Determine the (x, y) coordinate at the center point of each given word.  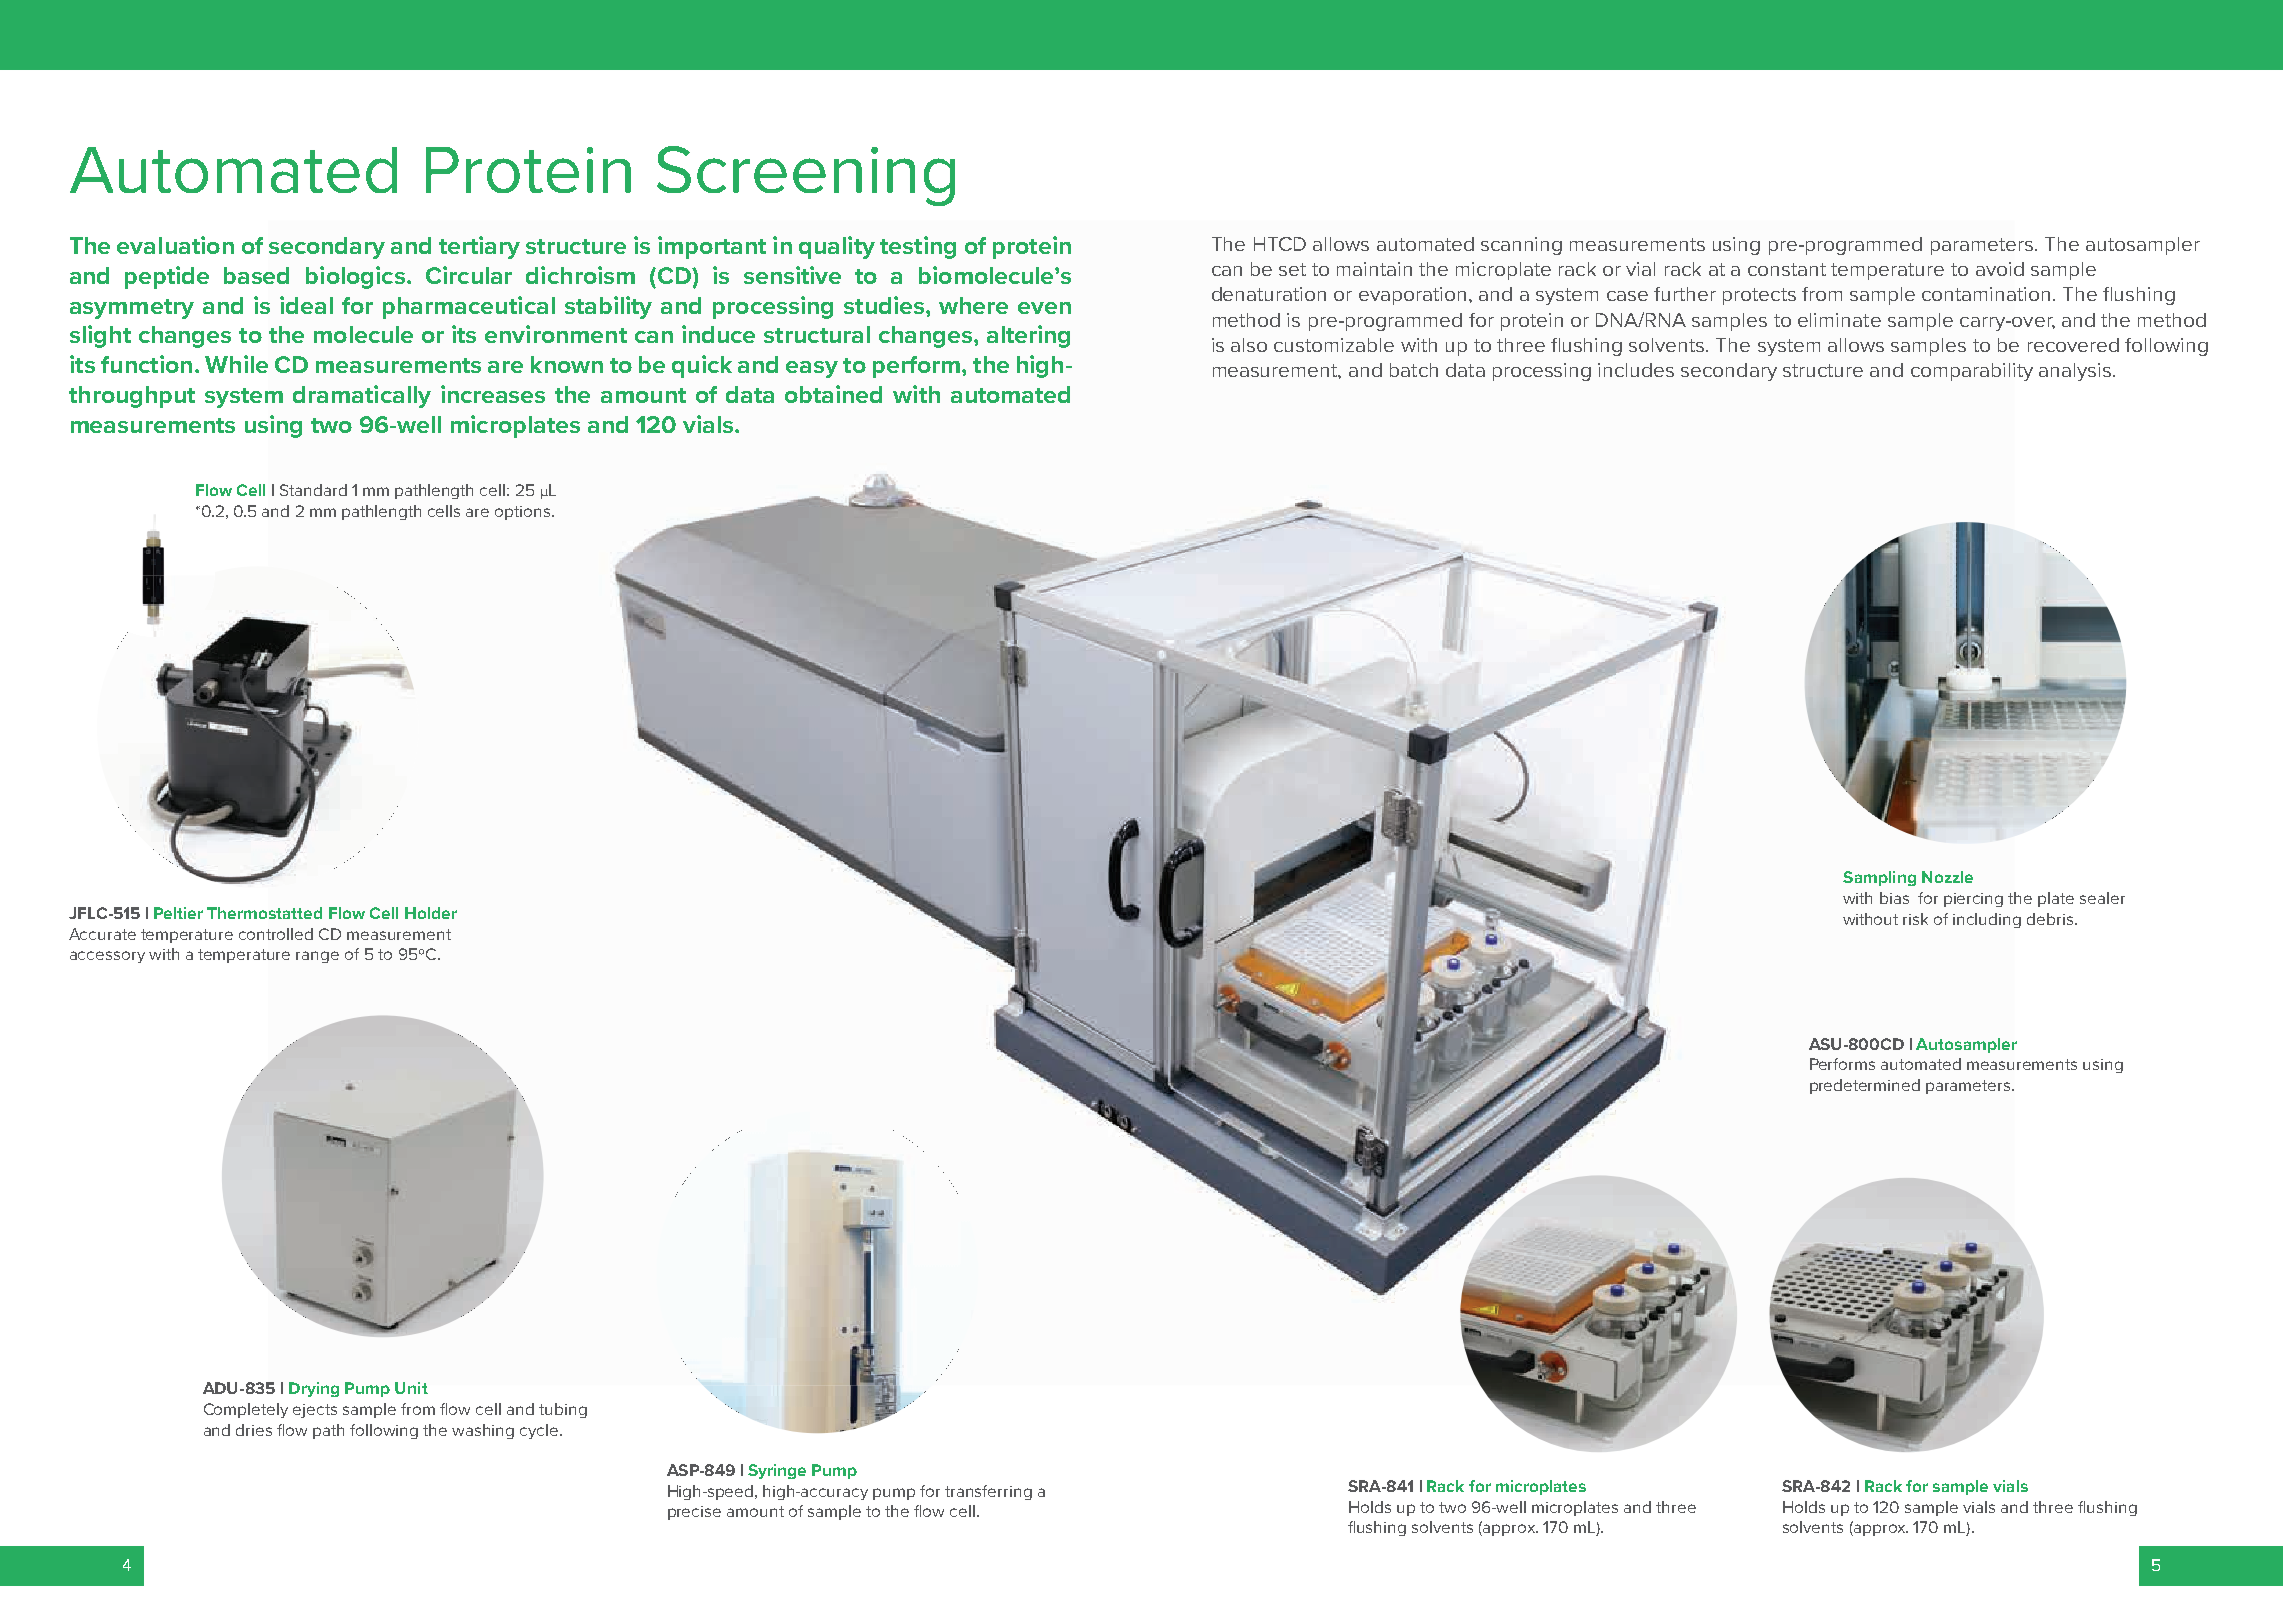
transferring (988, 1492)
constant (1787, 269)
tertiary (479, 247)
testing (918, 247)
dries (254, 1430)
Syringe (777, 1471)
